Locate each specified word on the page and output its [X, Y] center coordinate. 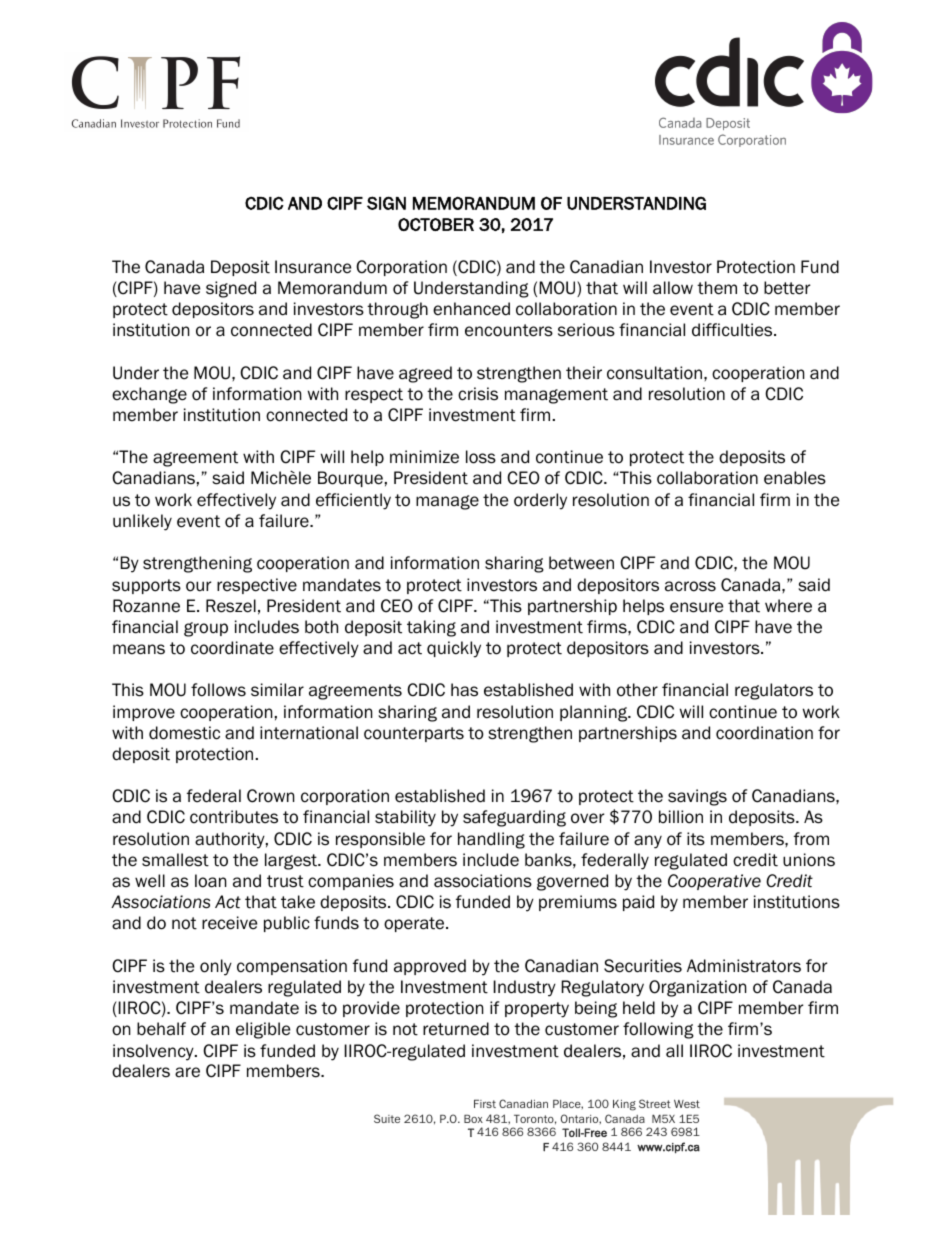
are [187, 1072]
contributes [234, 817]
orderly [540, 501]
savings [697, 797]
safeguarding [514, 818]
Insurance [313, 267]
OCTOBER [436, 224]
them [717, 288]
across [690, 586]
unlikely [142, 522]
